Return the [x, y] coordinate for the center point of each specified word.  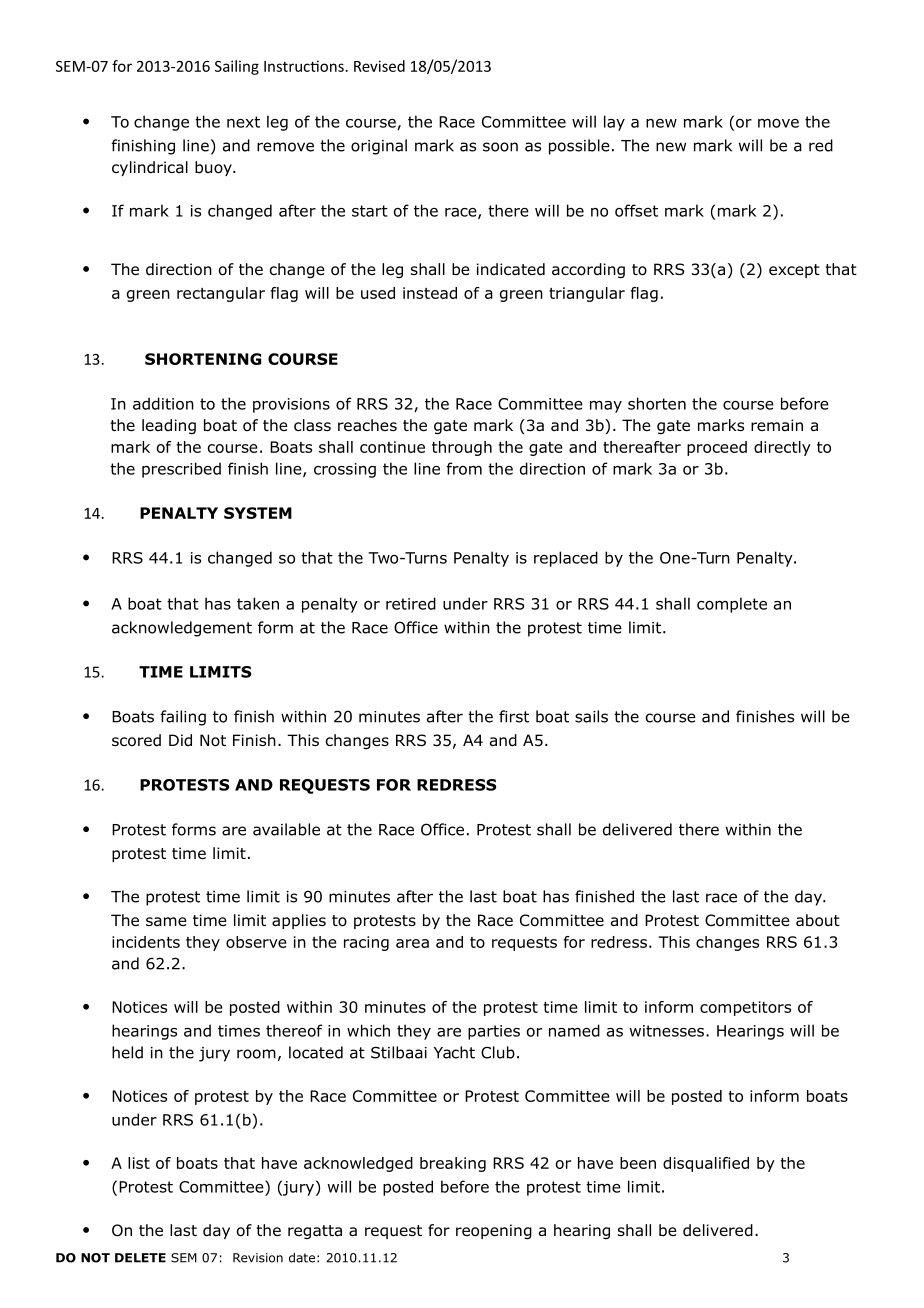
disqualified [706, 1164]
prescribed [181, 470]
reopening [494, 1231]
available [286, 829]
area [412, 943]
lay [614, 123]
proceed [717, 448]
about [818, 920]
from [464, 468]
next [243, 122]
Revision [258, 1258]
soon [500, 147]
